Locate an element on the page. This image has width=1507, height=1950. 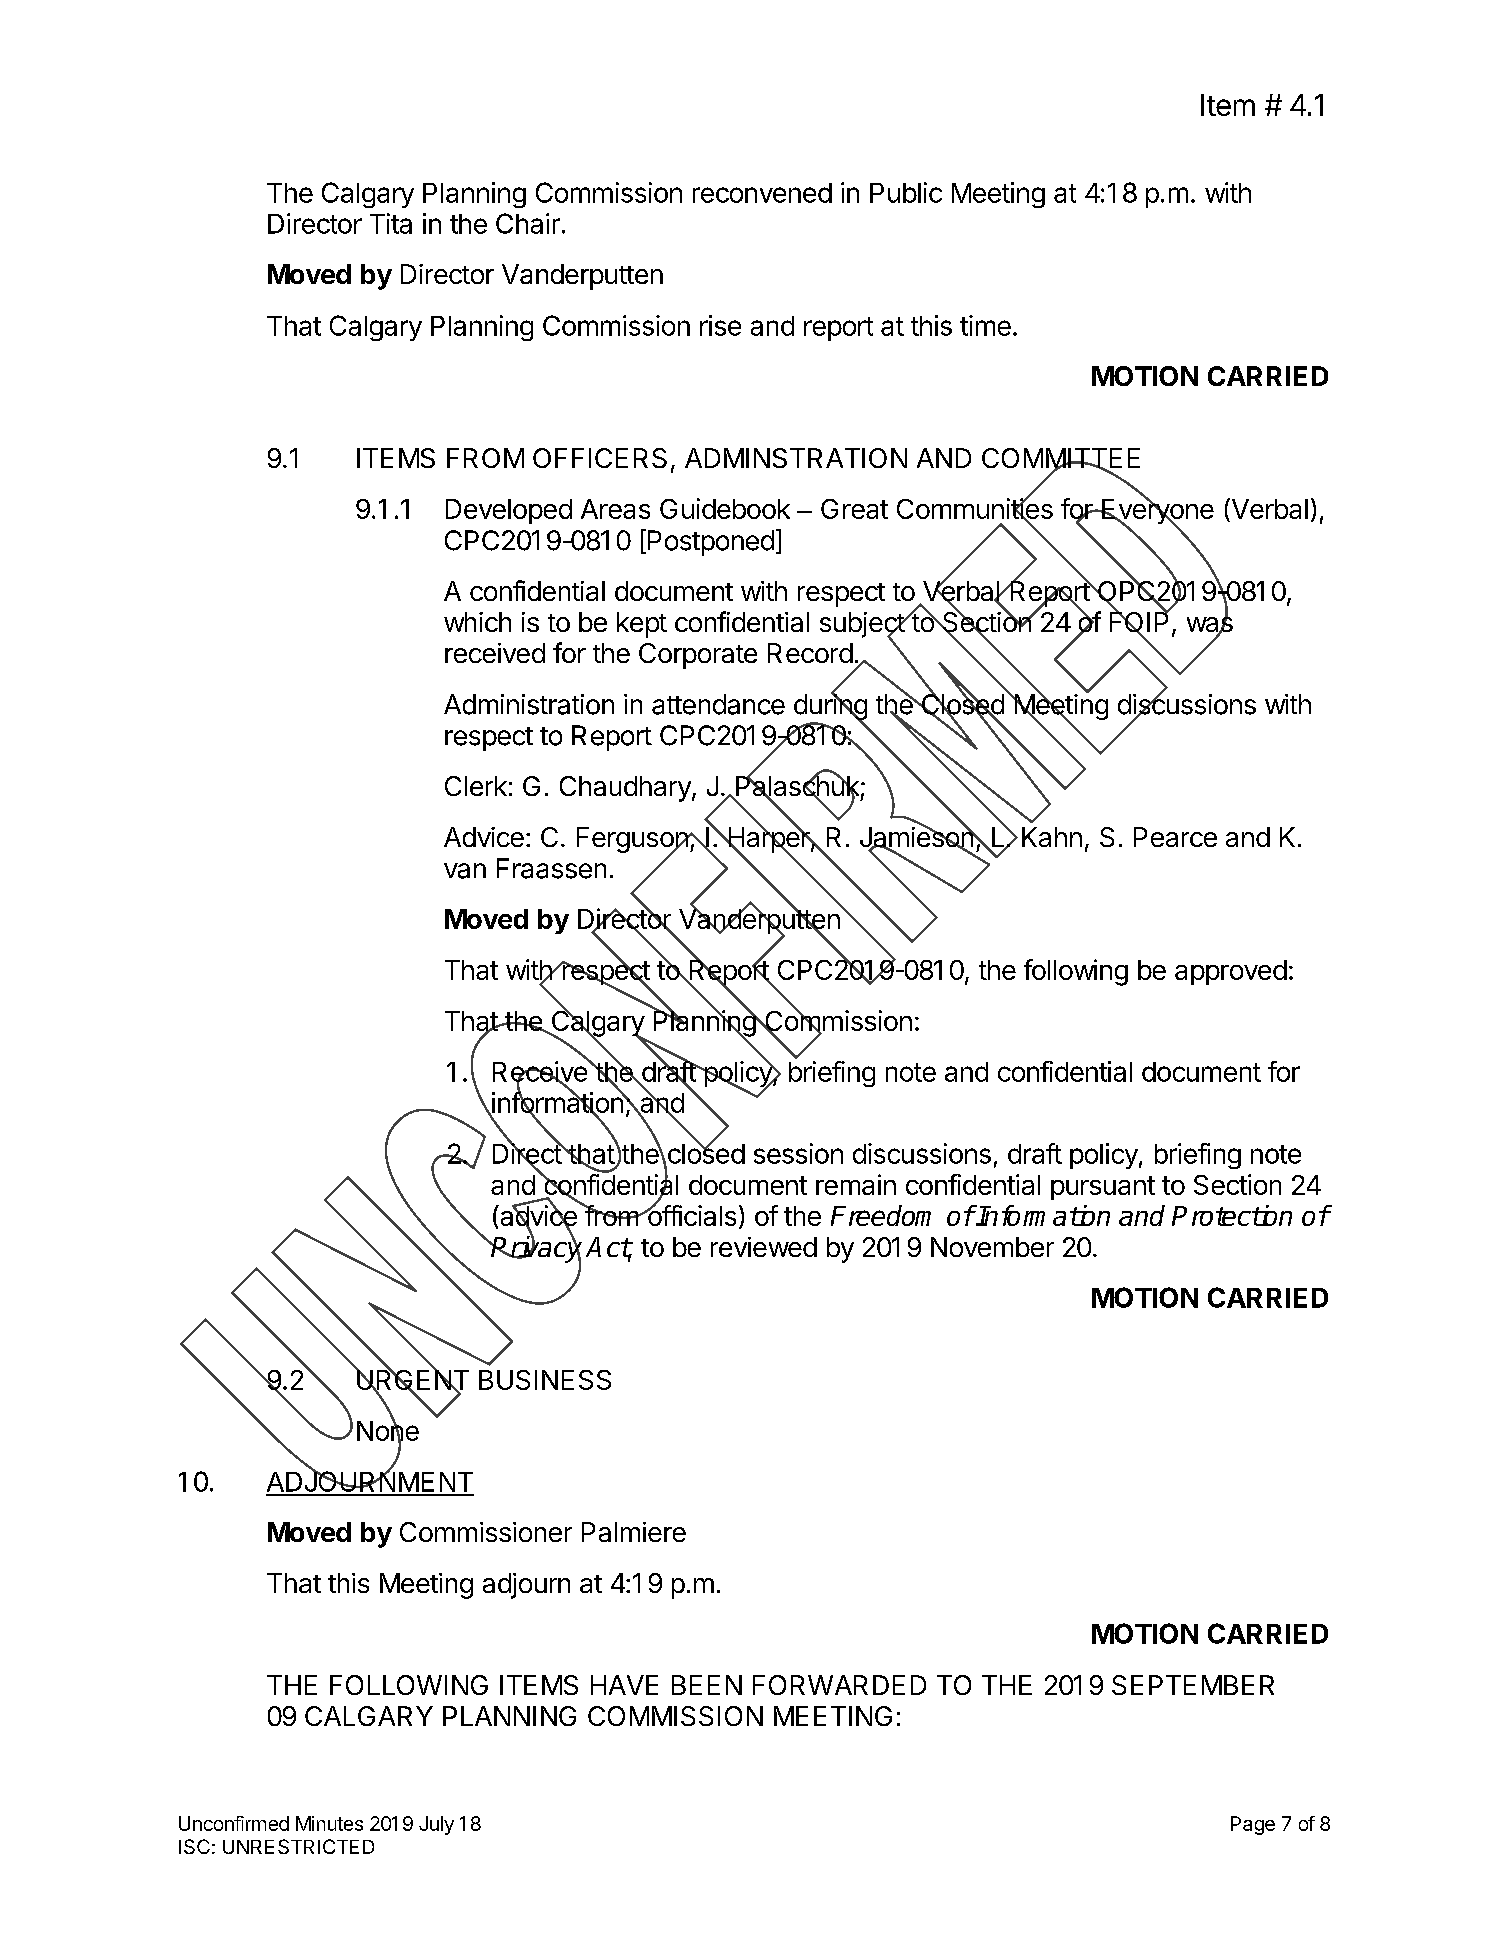
Minutes is located at coordinates (329, 1823).
